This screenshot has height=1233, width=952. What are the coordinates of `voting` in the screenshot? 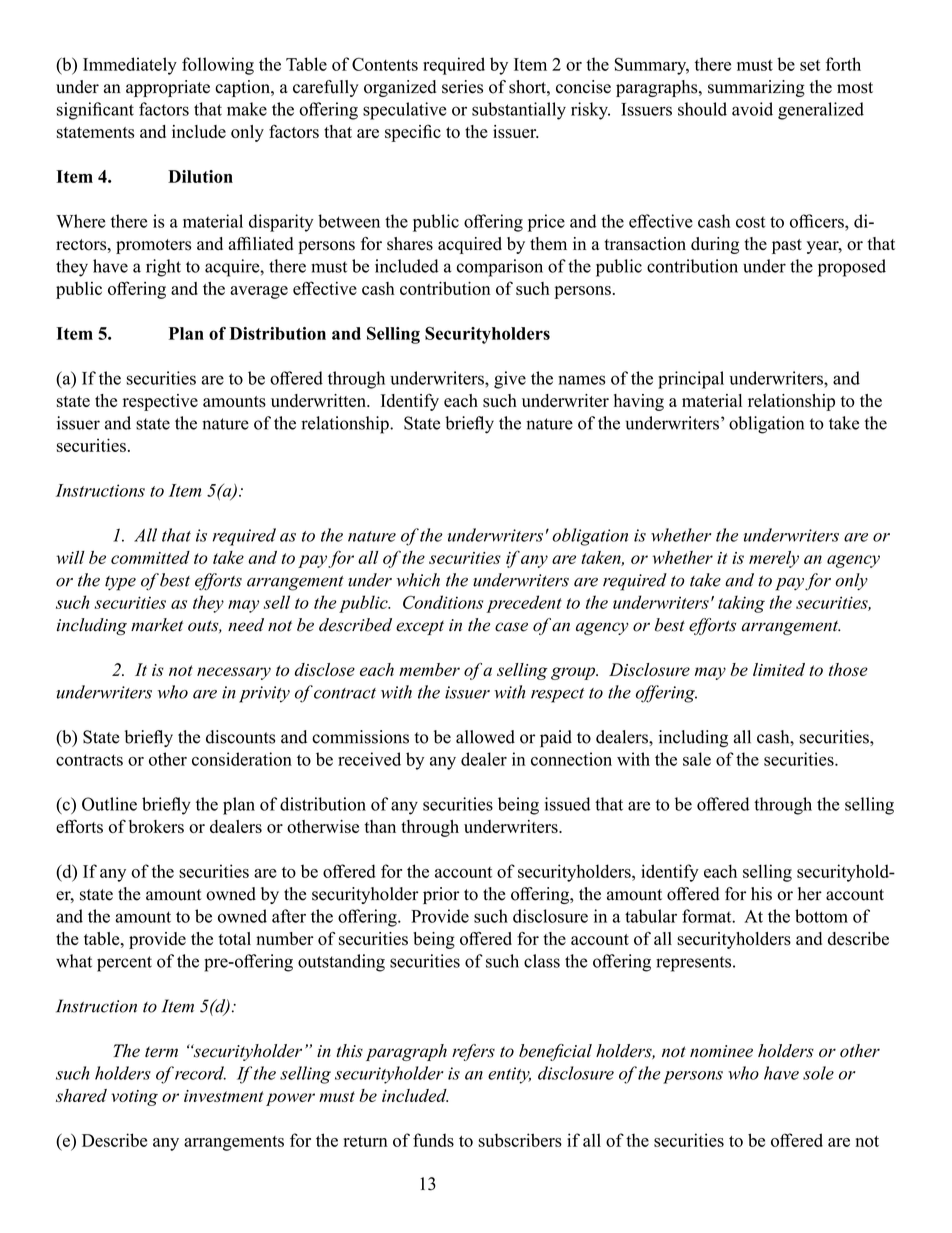 It's located at (134, 1098).
